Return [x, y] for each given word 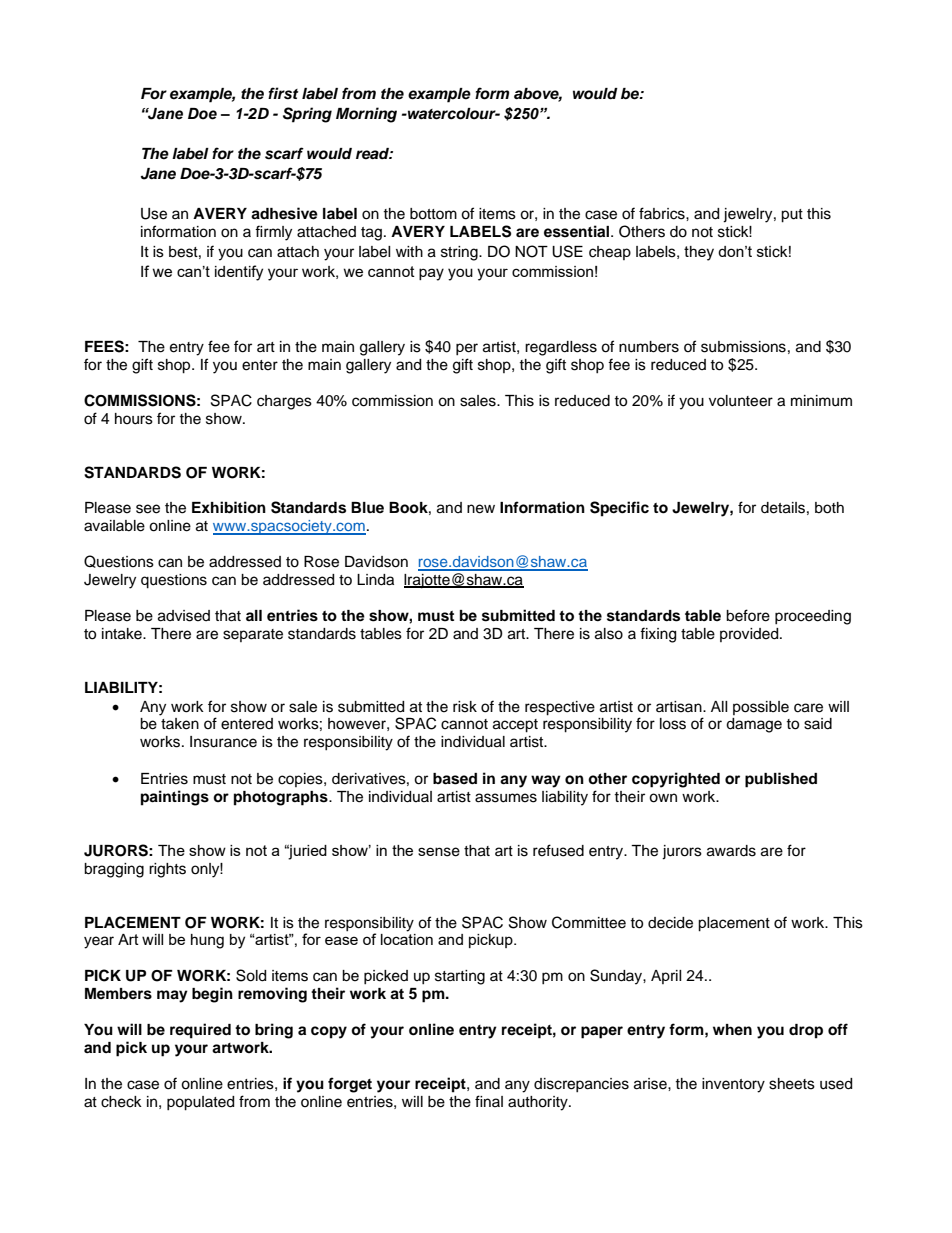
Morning [366, 115]
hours [134, 419]
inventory [733, 1085]
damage [754, 725]
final [489, 1101]
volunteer [741, 401]
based [455, 779]
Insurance [223, 742]
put [792, 216]
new [481, 509]
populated [200, 1103]
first [283, 93]
